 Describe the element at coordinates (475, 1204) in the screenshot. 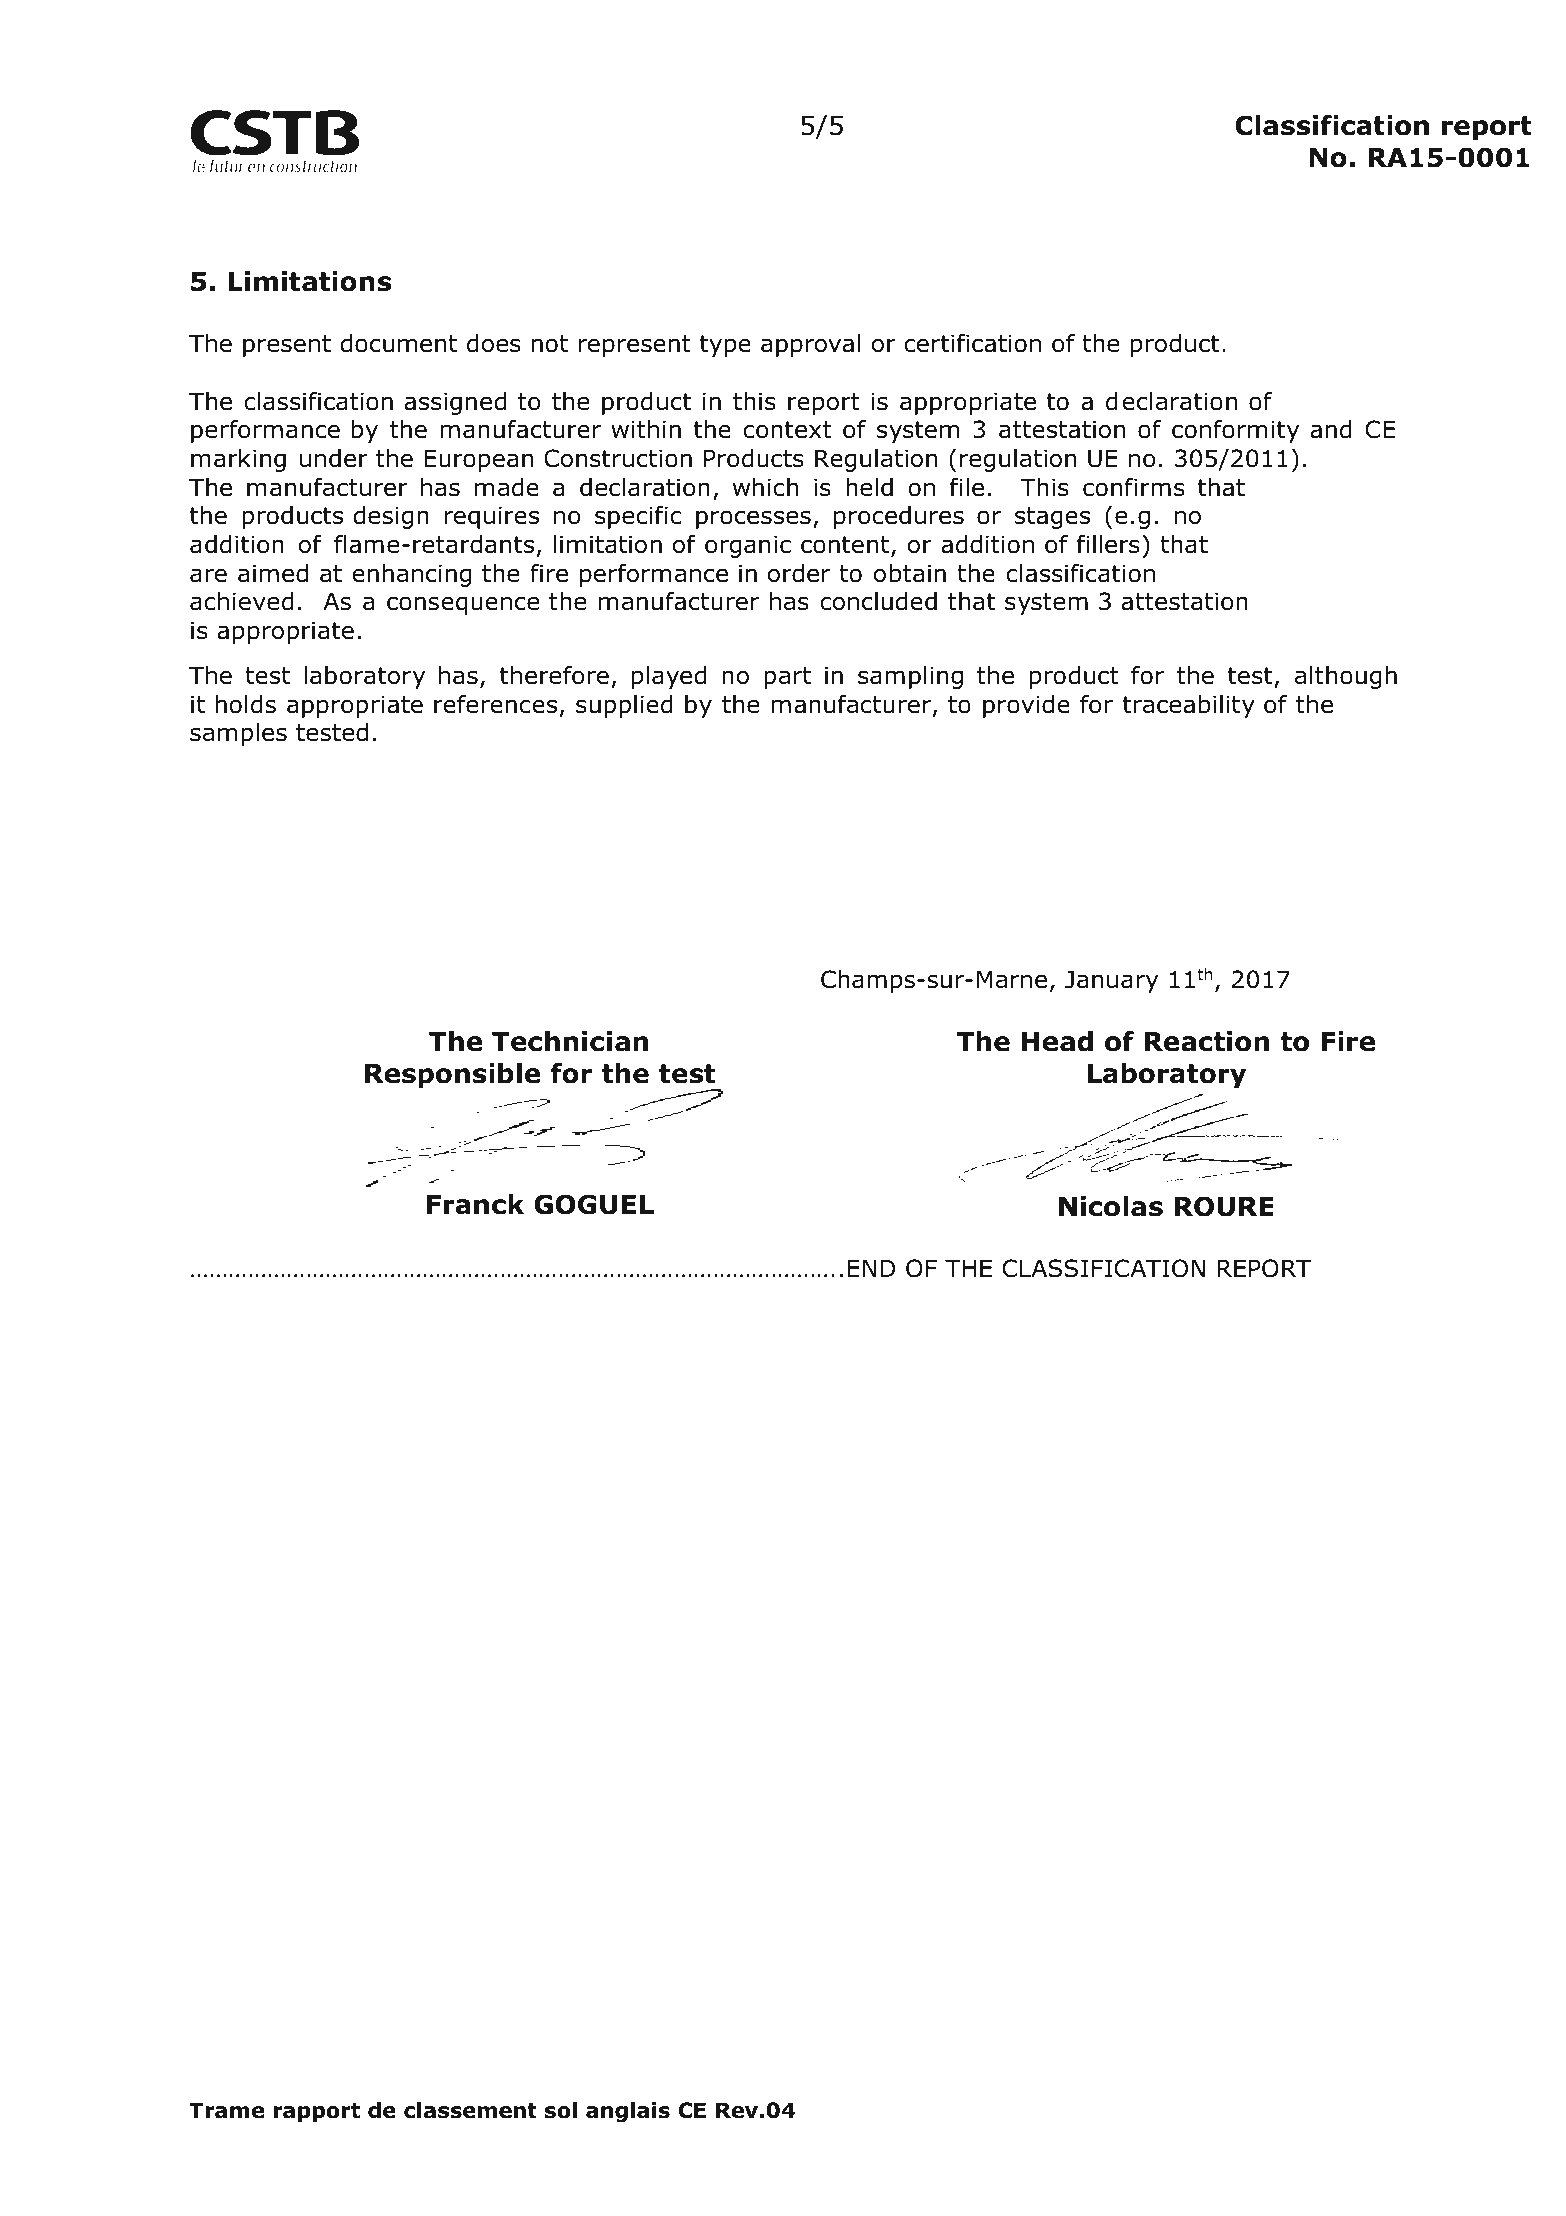

I see `Franck` at that location.
